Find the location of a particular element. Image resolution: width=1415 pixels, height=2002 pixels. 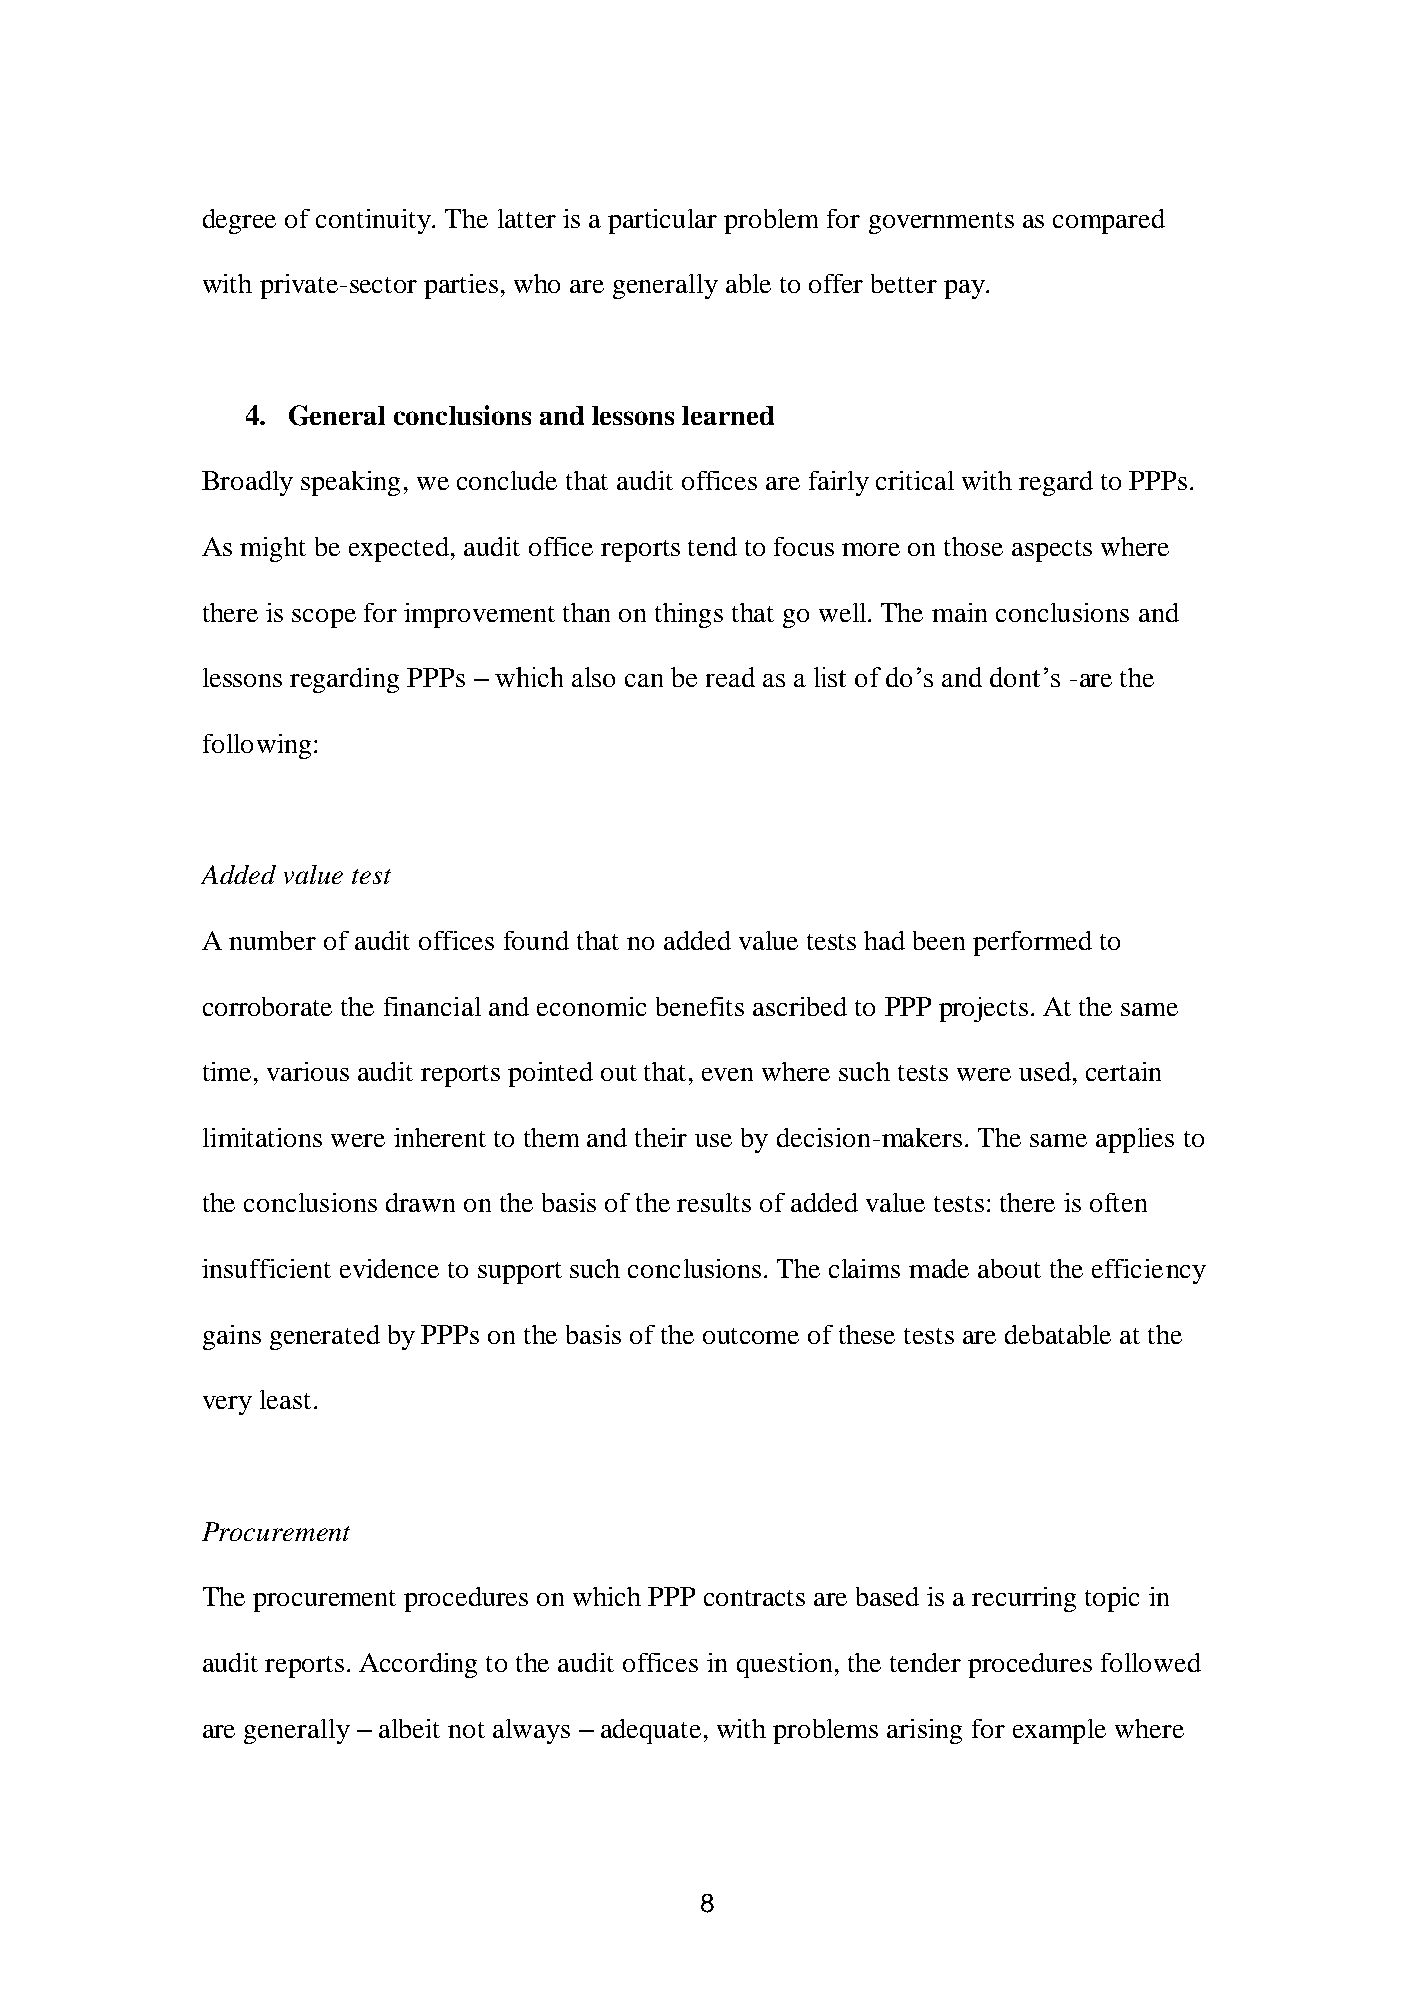

continuity is located at coordinates (375, 221).
